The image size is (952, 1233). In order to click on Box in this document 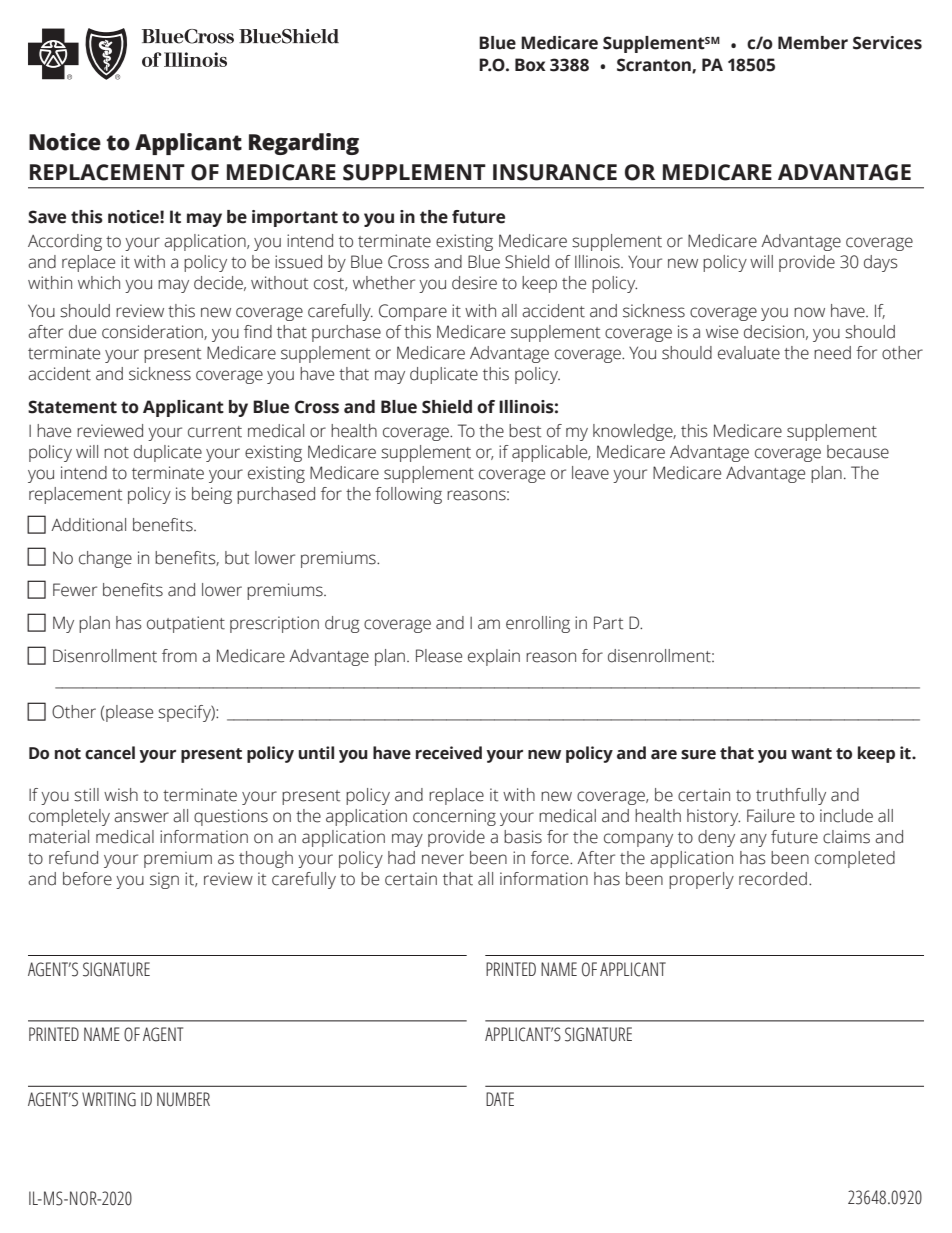, I will do `click(530, 65)`.
